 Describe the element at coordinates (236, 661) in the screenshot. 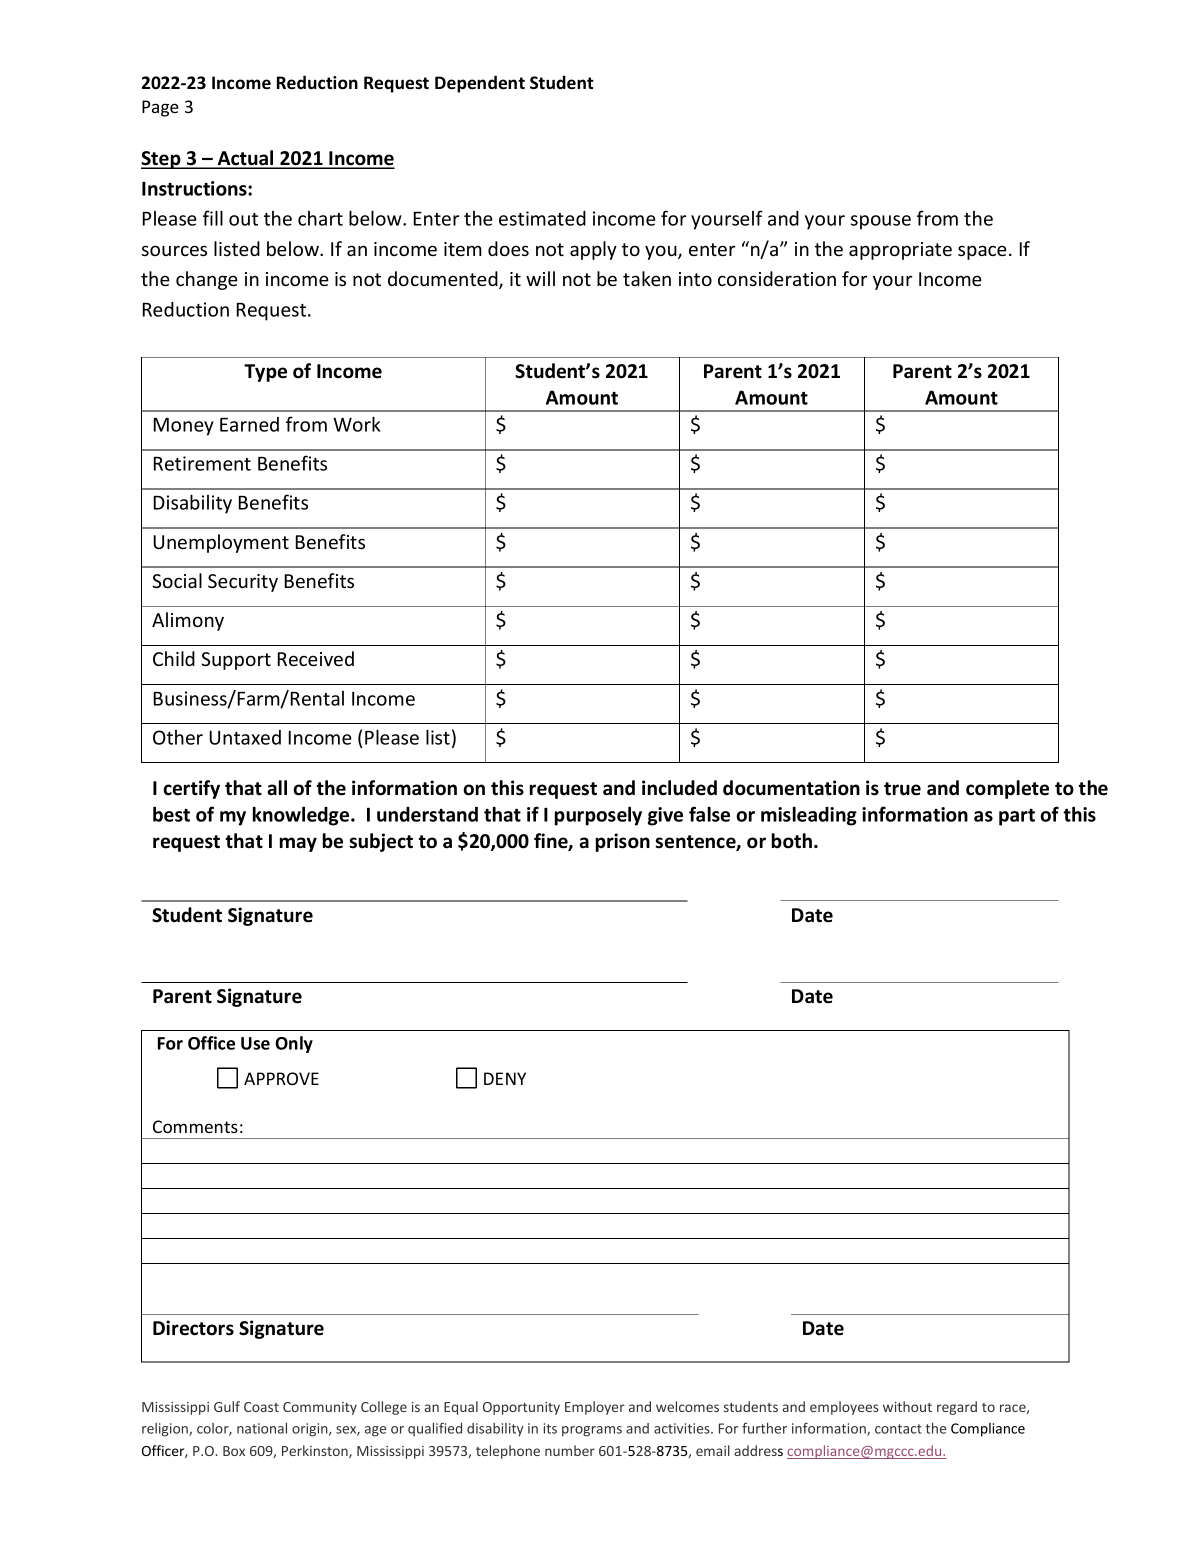

I see `Support` at that location.
